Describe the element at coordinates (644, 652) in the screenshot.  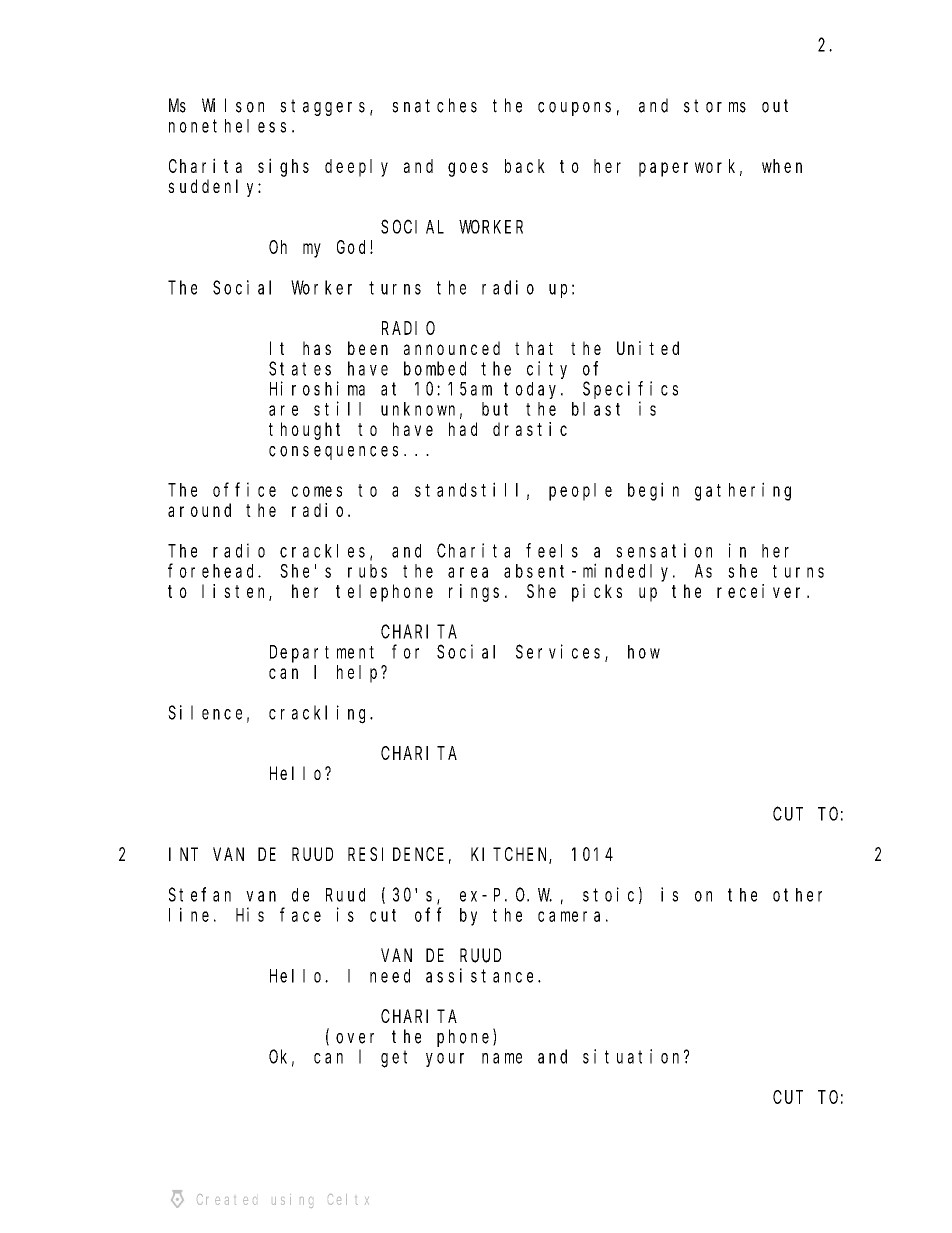
I see `how` at that location.
